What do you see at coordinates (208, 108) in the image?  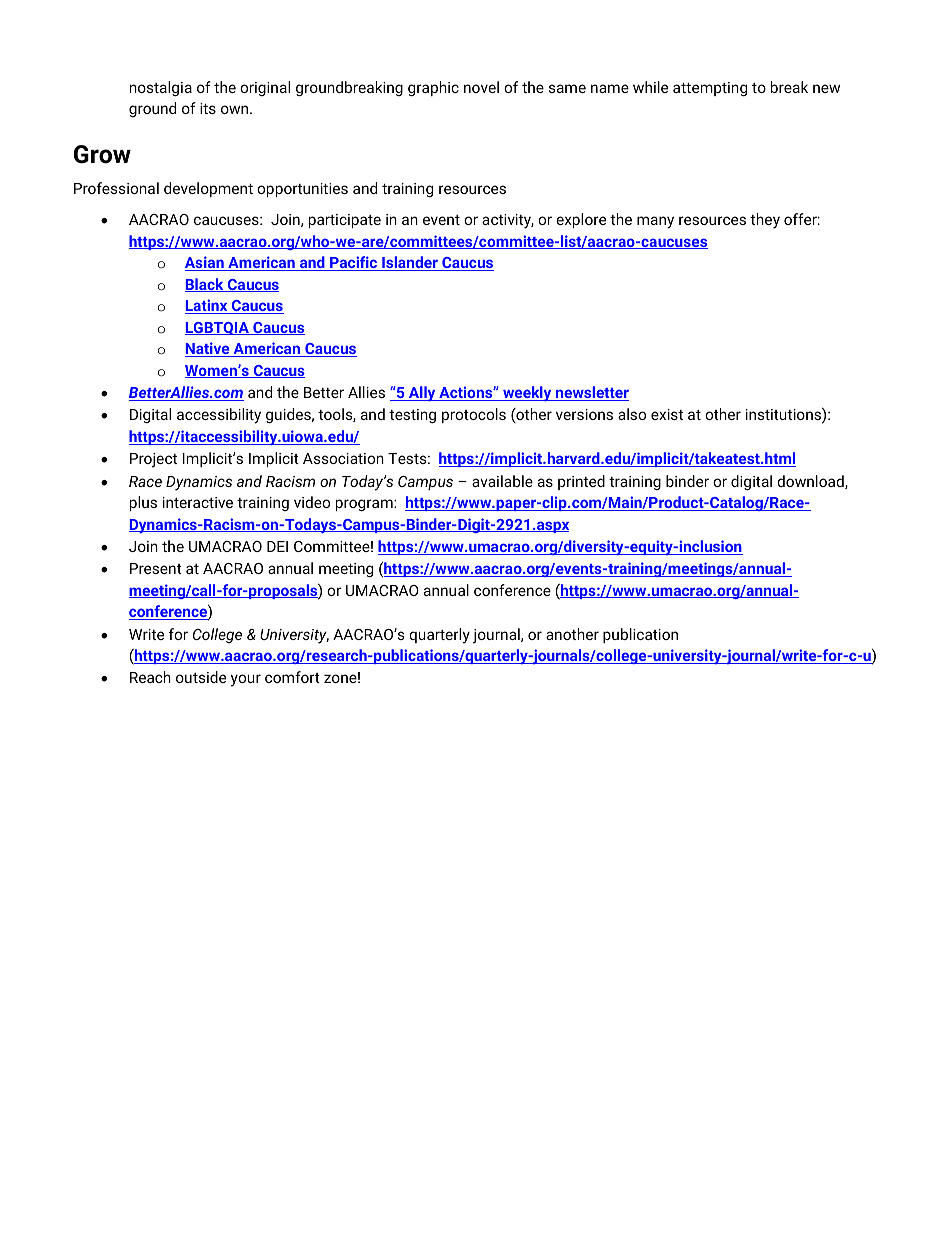 I see `its` at bounding box center [208, 108].
